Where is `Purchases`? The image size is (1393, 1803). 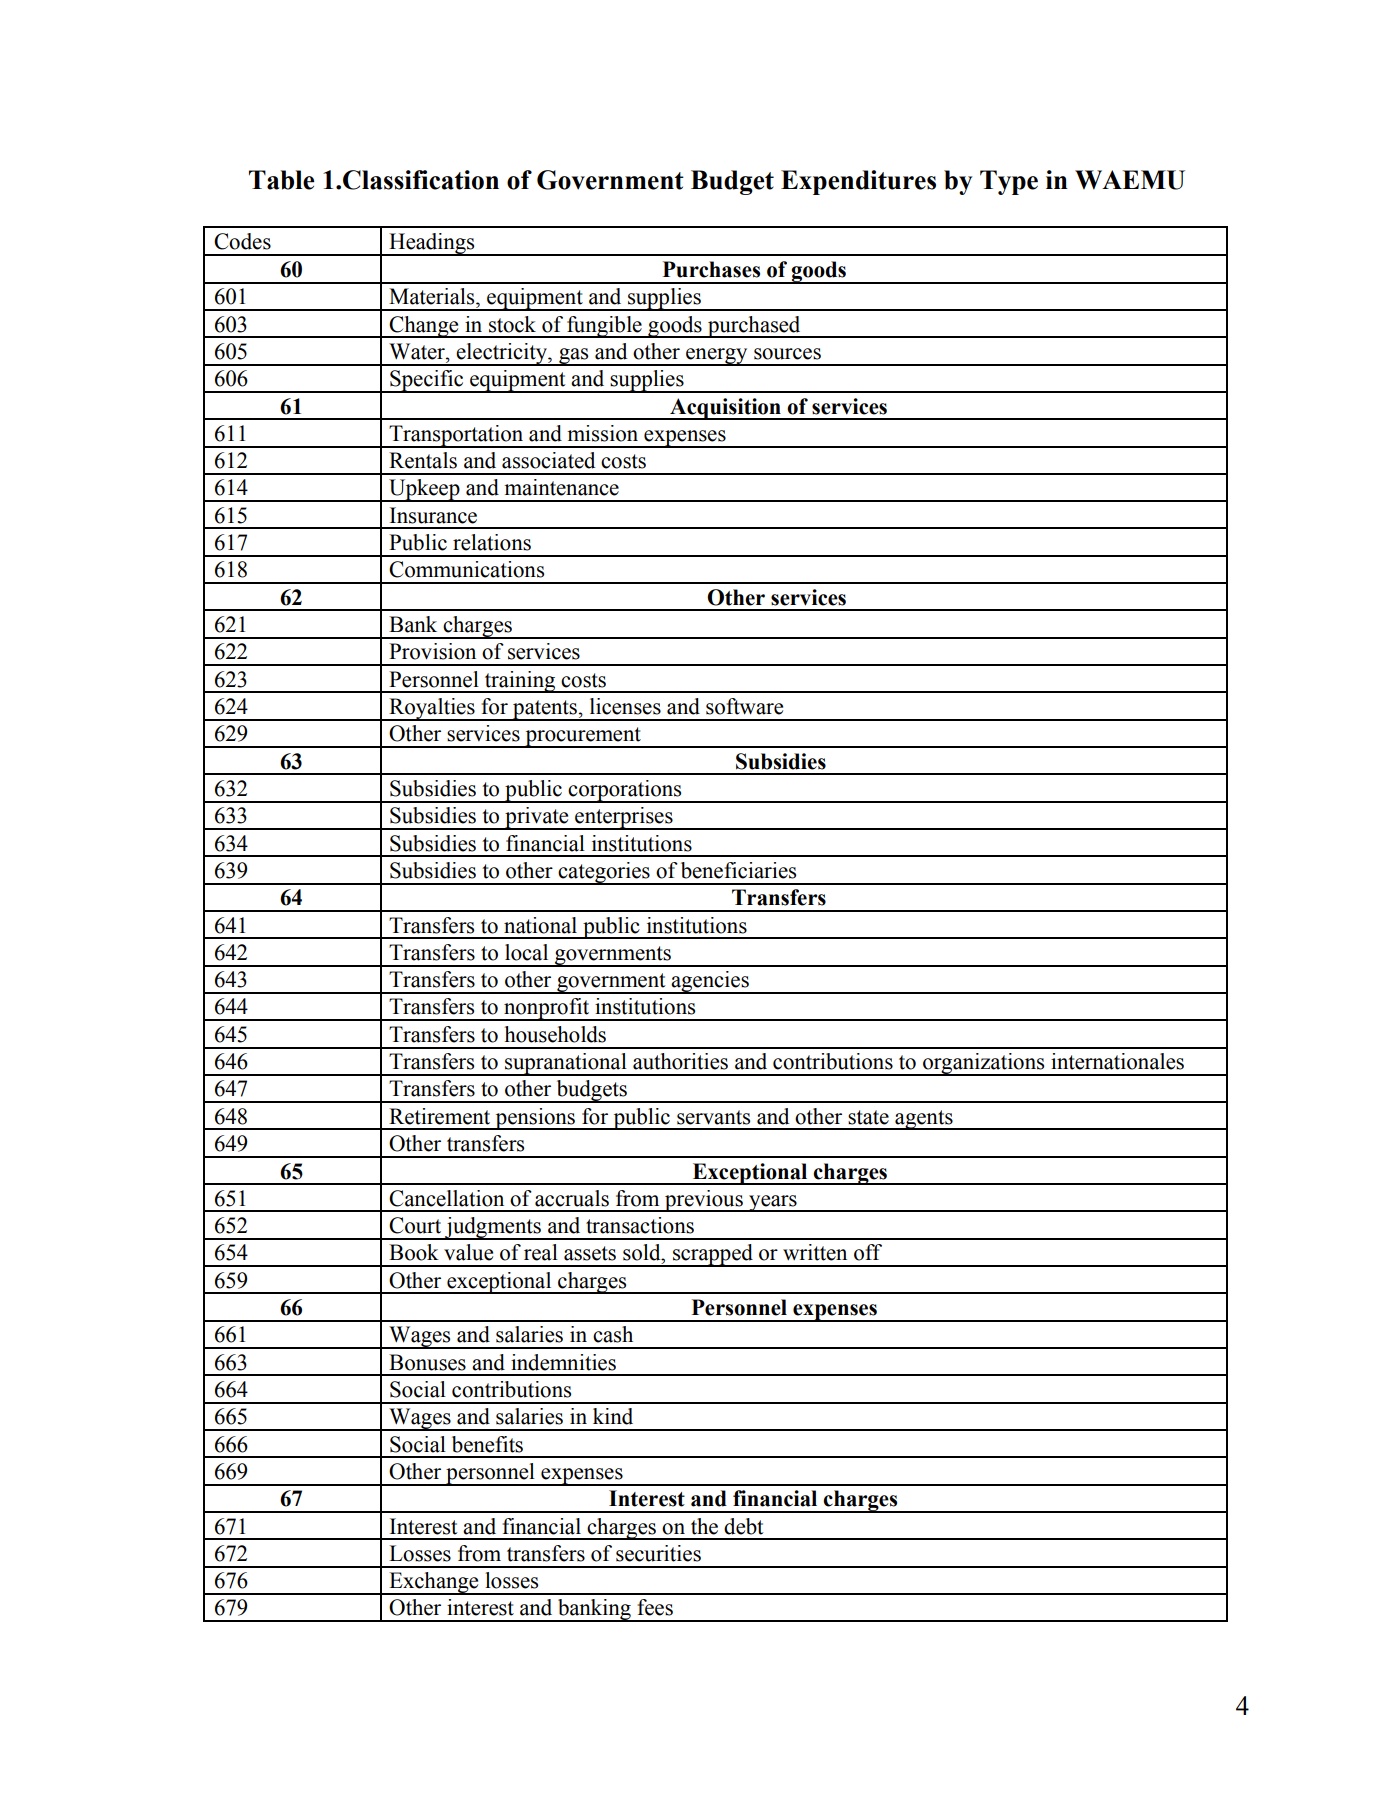 Purchases is located at coordinates (711, 269).
